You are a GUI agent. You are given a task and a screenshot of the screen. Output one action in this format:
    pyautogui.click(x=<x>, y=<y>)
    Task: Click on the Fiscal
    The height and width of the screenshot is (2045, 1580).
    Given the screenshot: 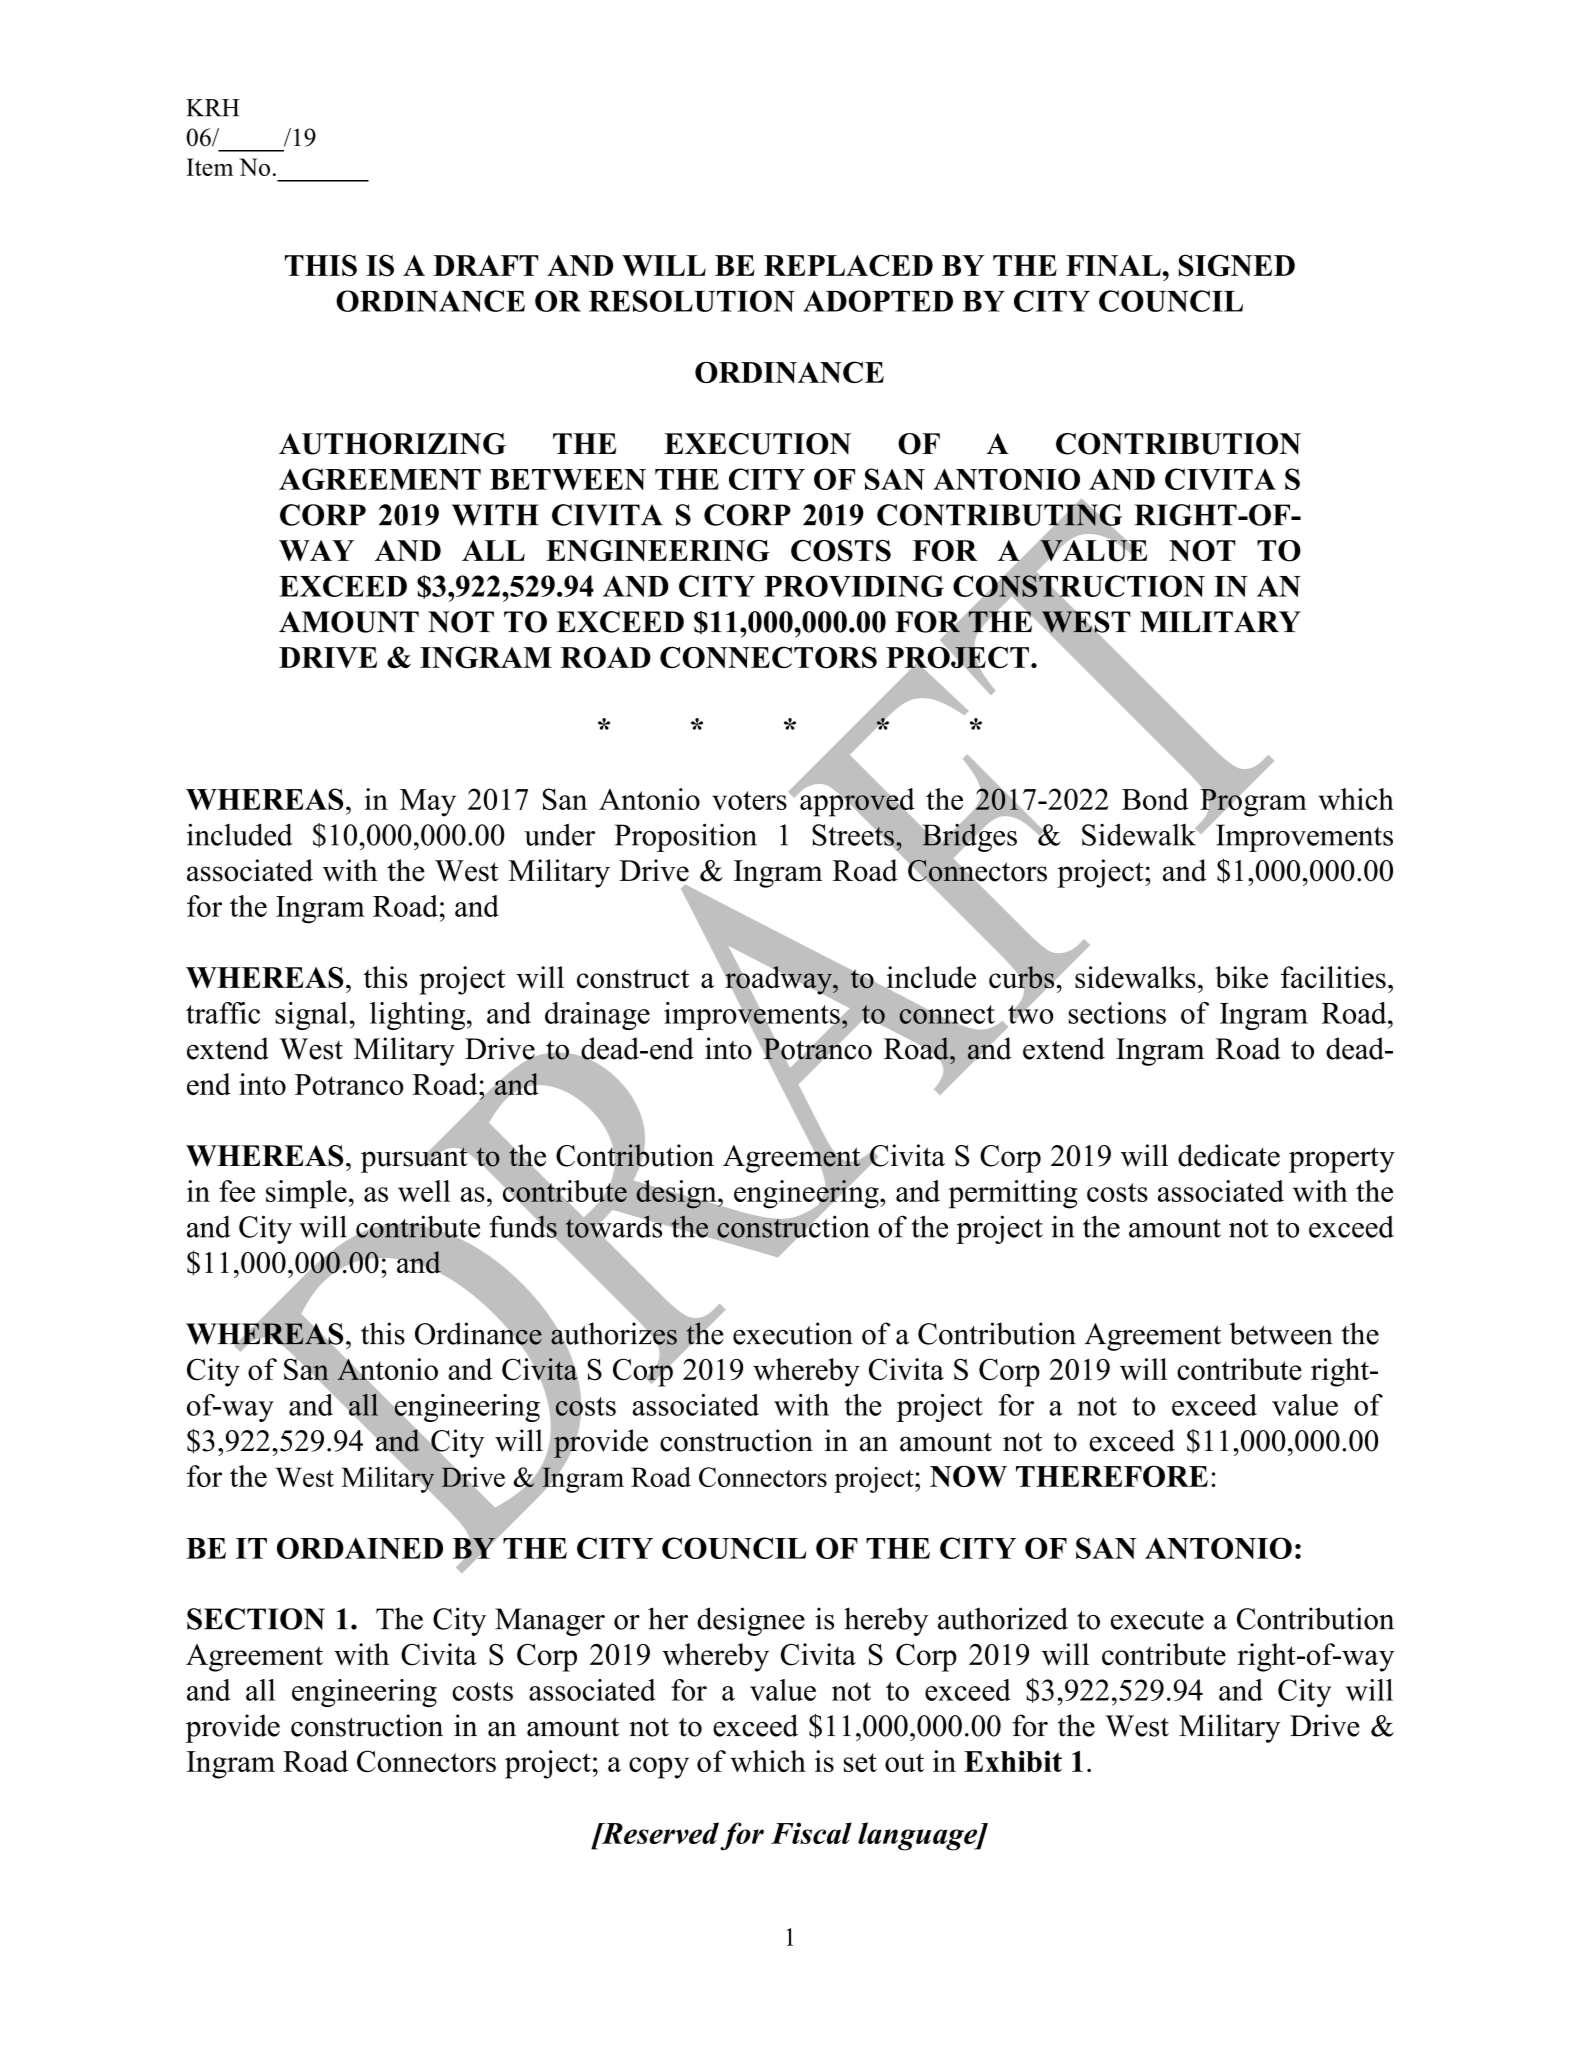 What is the action you would take?
    pyautogui.click(x=811, y=1833)
